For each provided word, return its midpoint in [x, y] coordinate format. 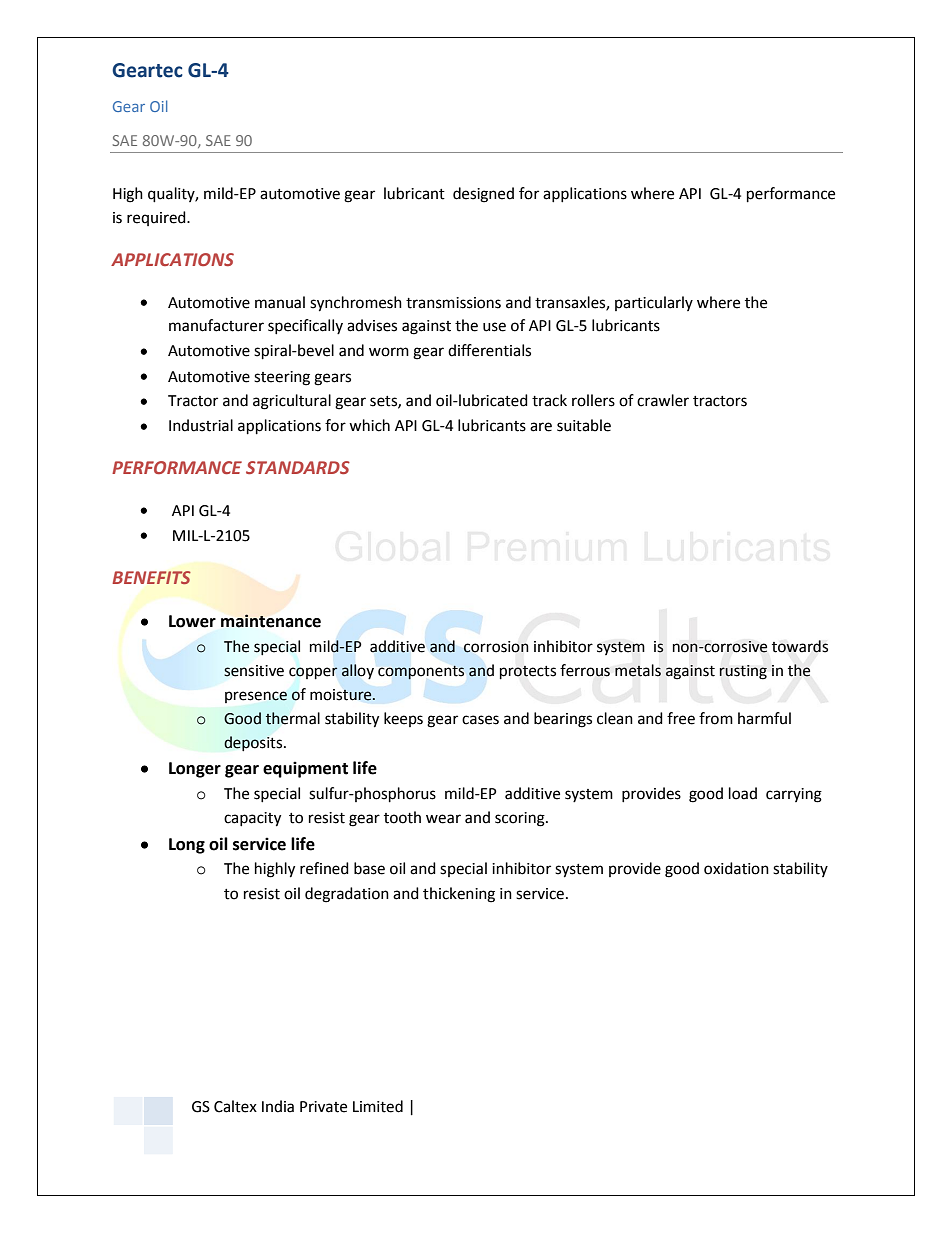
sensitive [254, 671]
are [541, 427]
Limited [378, 1106]
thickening [459, 895]
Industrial [201, 425]
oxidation [736, 868]
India [278, 1106]
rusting [743, 672]
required [157, 218]
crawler [663, 400]
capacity [252, 819]
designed [483, 195]
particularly [654, 303]
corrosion [496, 647]
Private [323, 1107]
